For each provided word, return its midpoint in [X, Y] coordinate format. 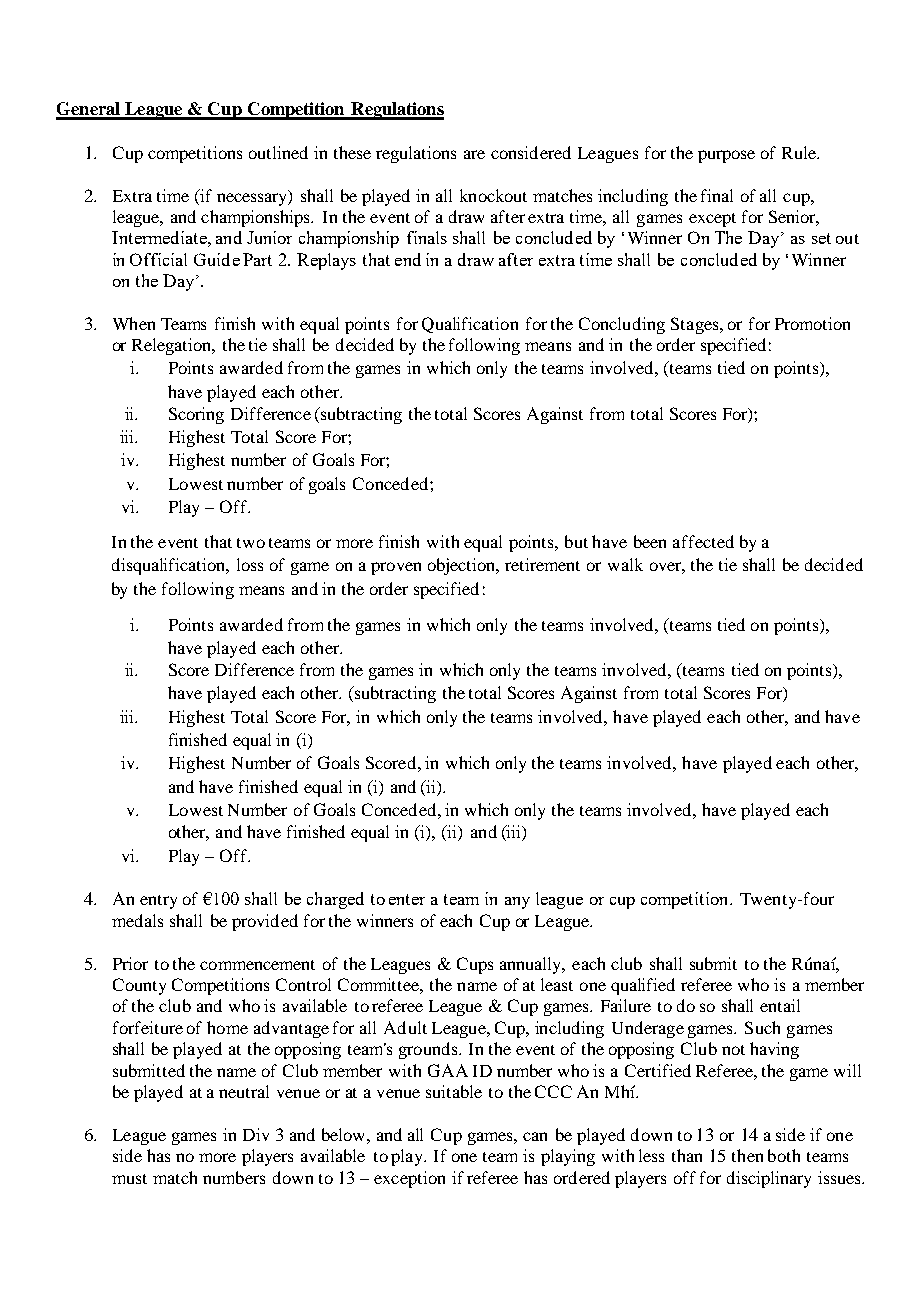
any [517, 903]
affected [703, 541]
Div [256, 1134]
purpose [726, 156]
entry [158, 902]
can [535, 1136]
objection [463, 566]
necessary [253, 199]
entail [780, 1005]
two [251, 543]
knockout [493, 195]
